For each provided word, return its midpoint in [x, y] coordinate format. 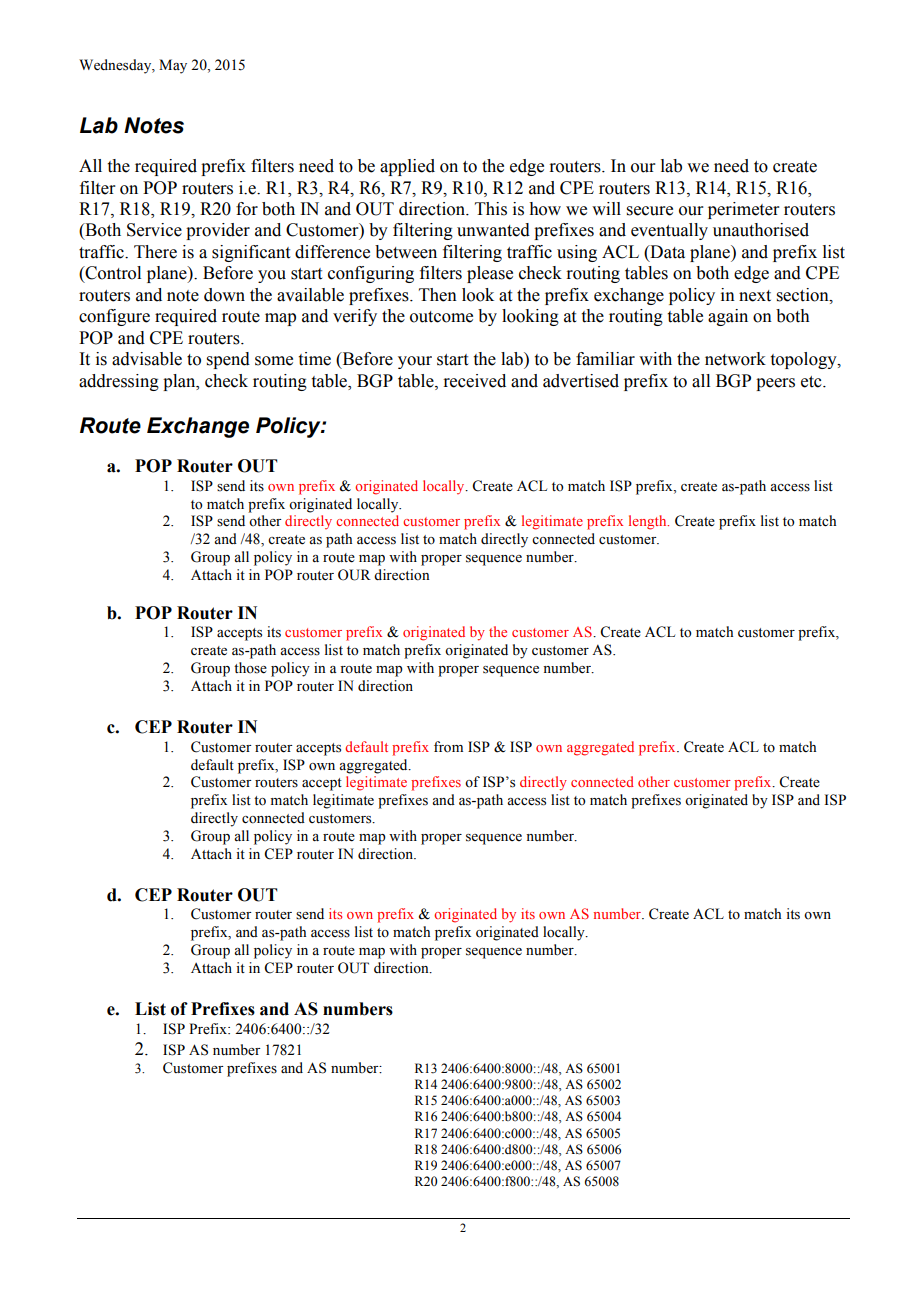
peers [775, 384]
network [735, 359]
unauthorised [761, 230]
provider [218, 231]
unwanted [493, 230]
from [448, 747]
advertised [581, 381]
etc [812, 382]
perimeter [744, 210]
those [250, 668]
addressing [119, 382]
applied [407, 167]
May [173, 66]
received [474, 381]
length [649, 522]
